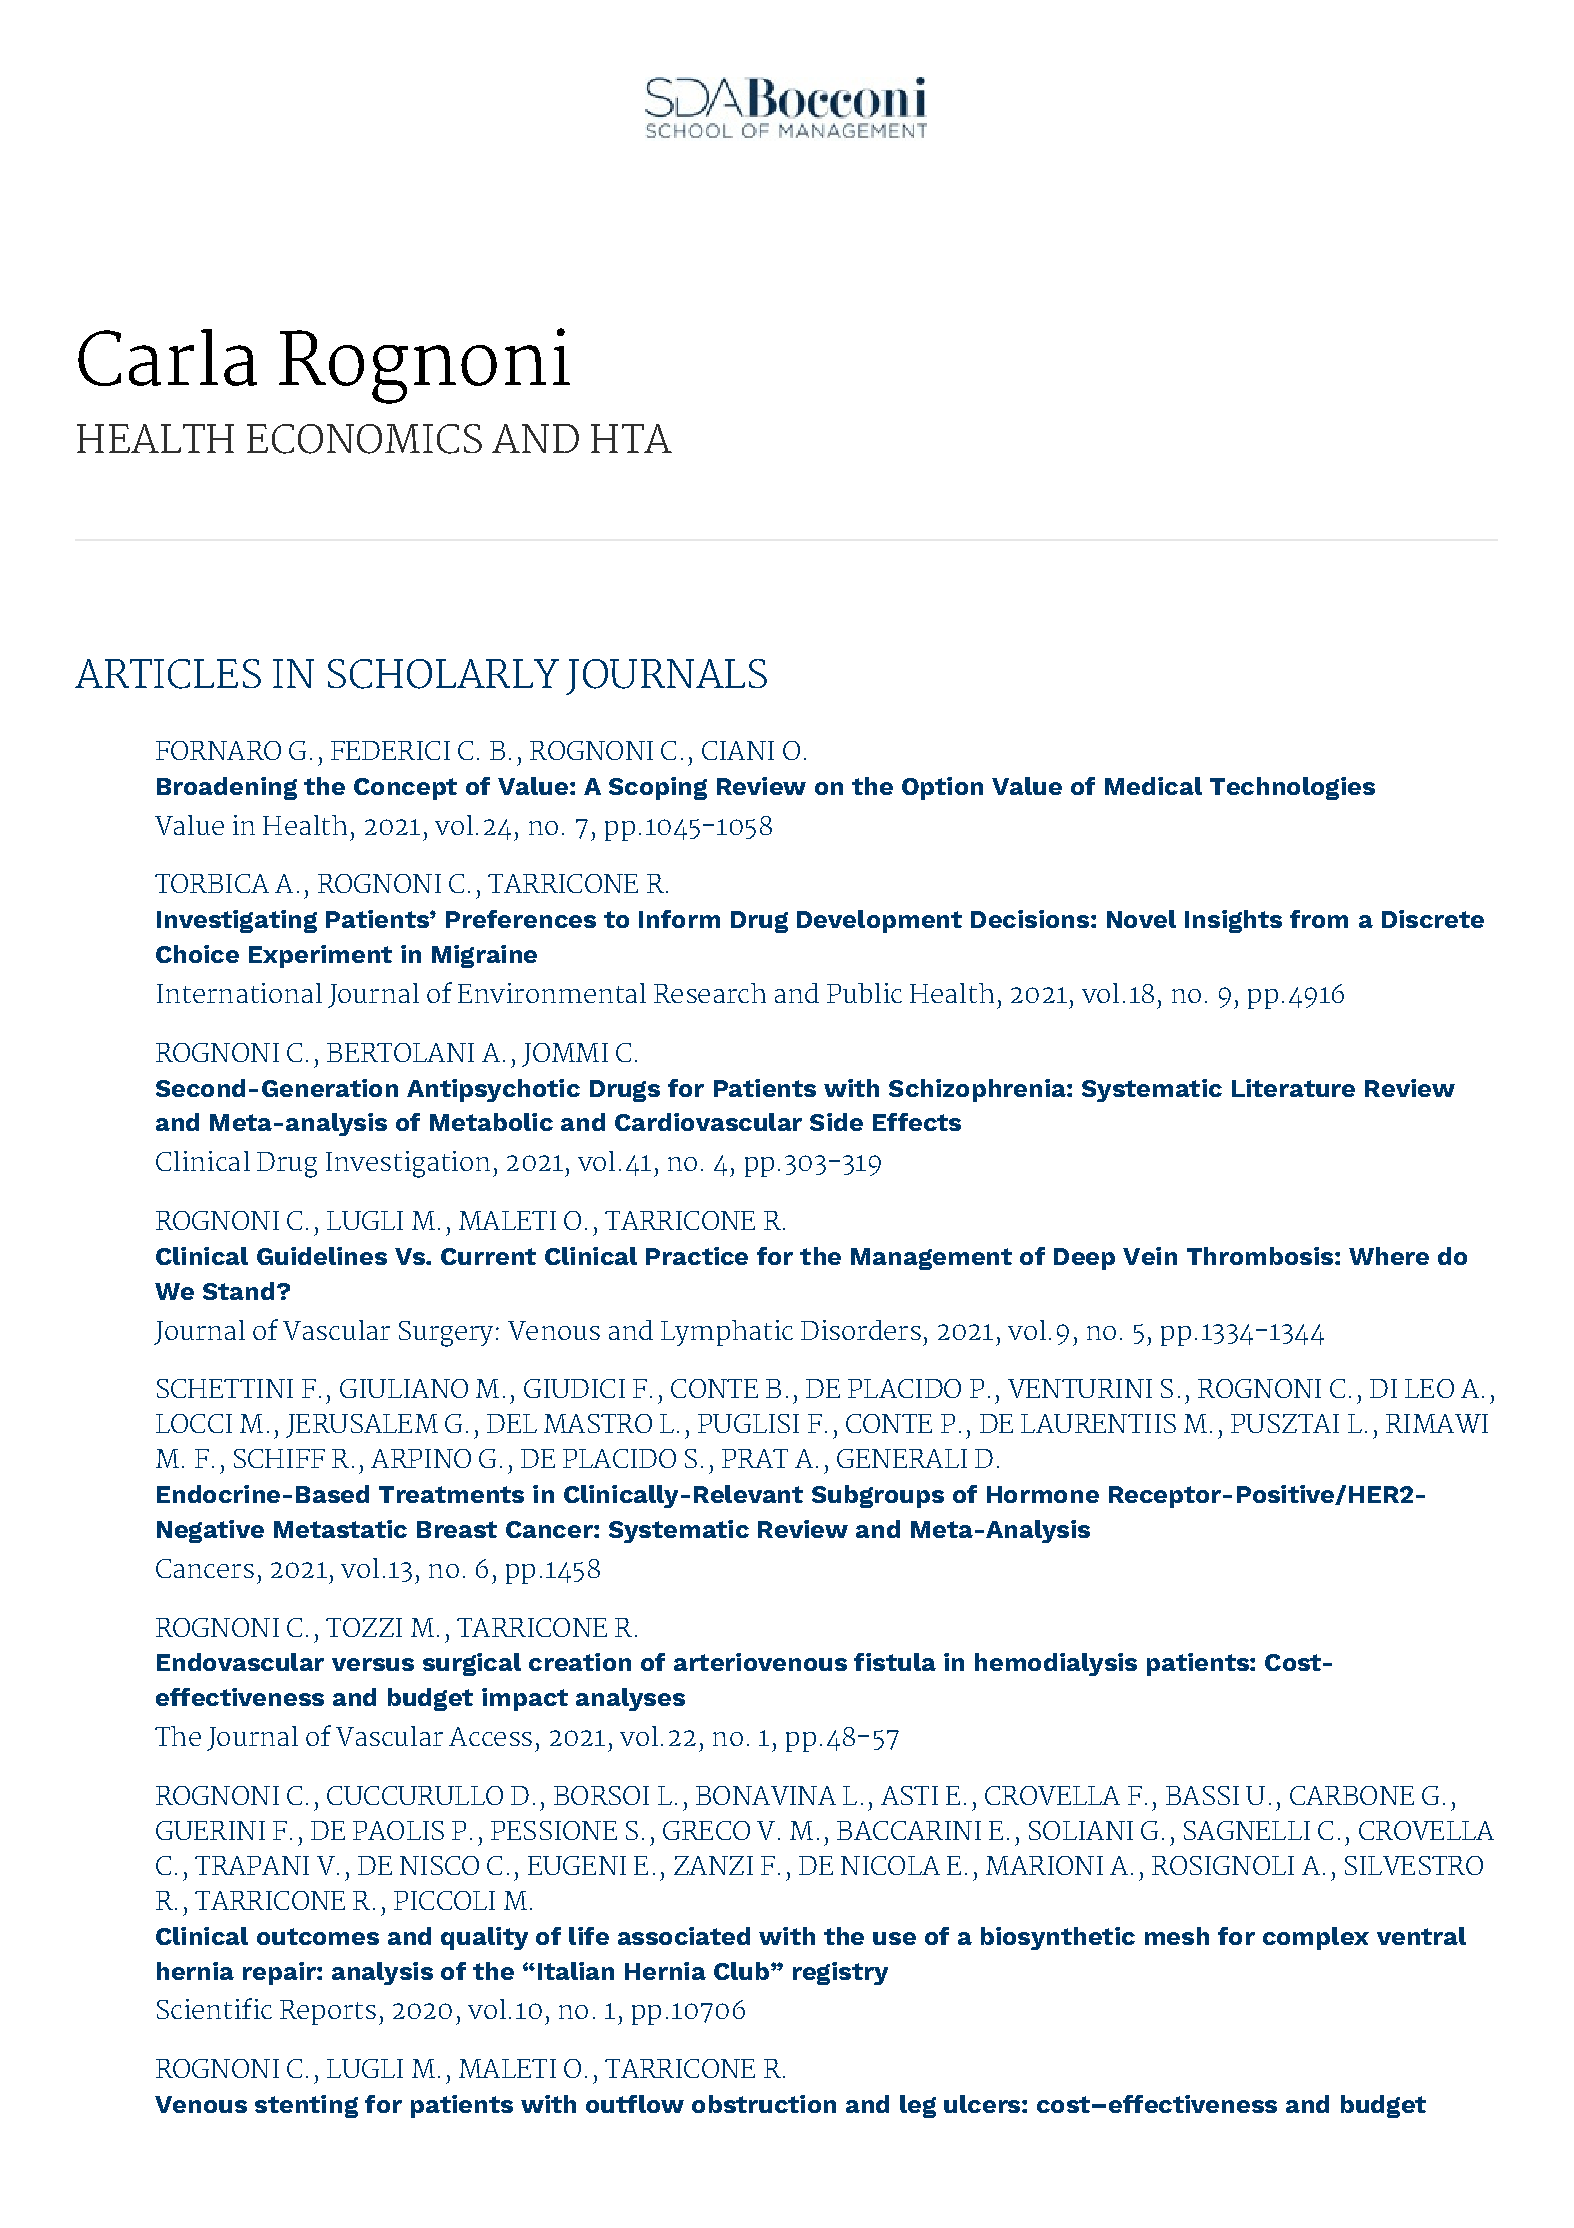 Image resolution: width=1574 pixels, height=2228 pixels. Describe the element at coordinates (1292, 788) in the image. I see `Technologies` at that location.
